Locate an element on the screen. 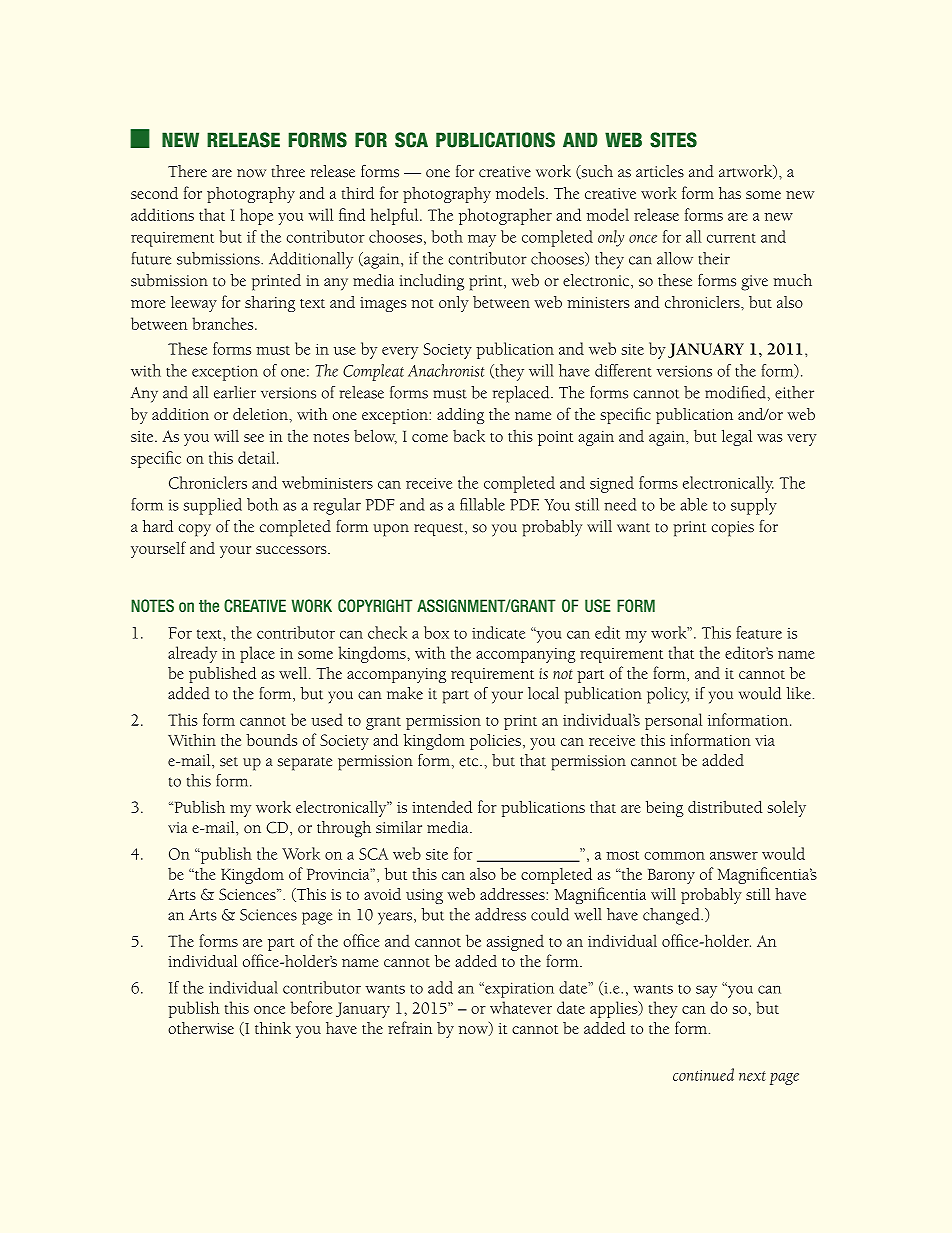 The height and width of the screenshot is (1233, 952). otherwise is located at coordinates (201, 1028).
